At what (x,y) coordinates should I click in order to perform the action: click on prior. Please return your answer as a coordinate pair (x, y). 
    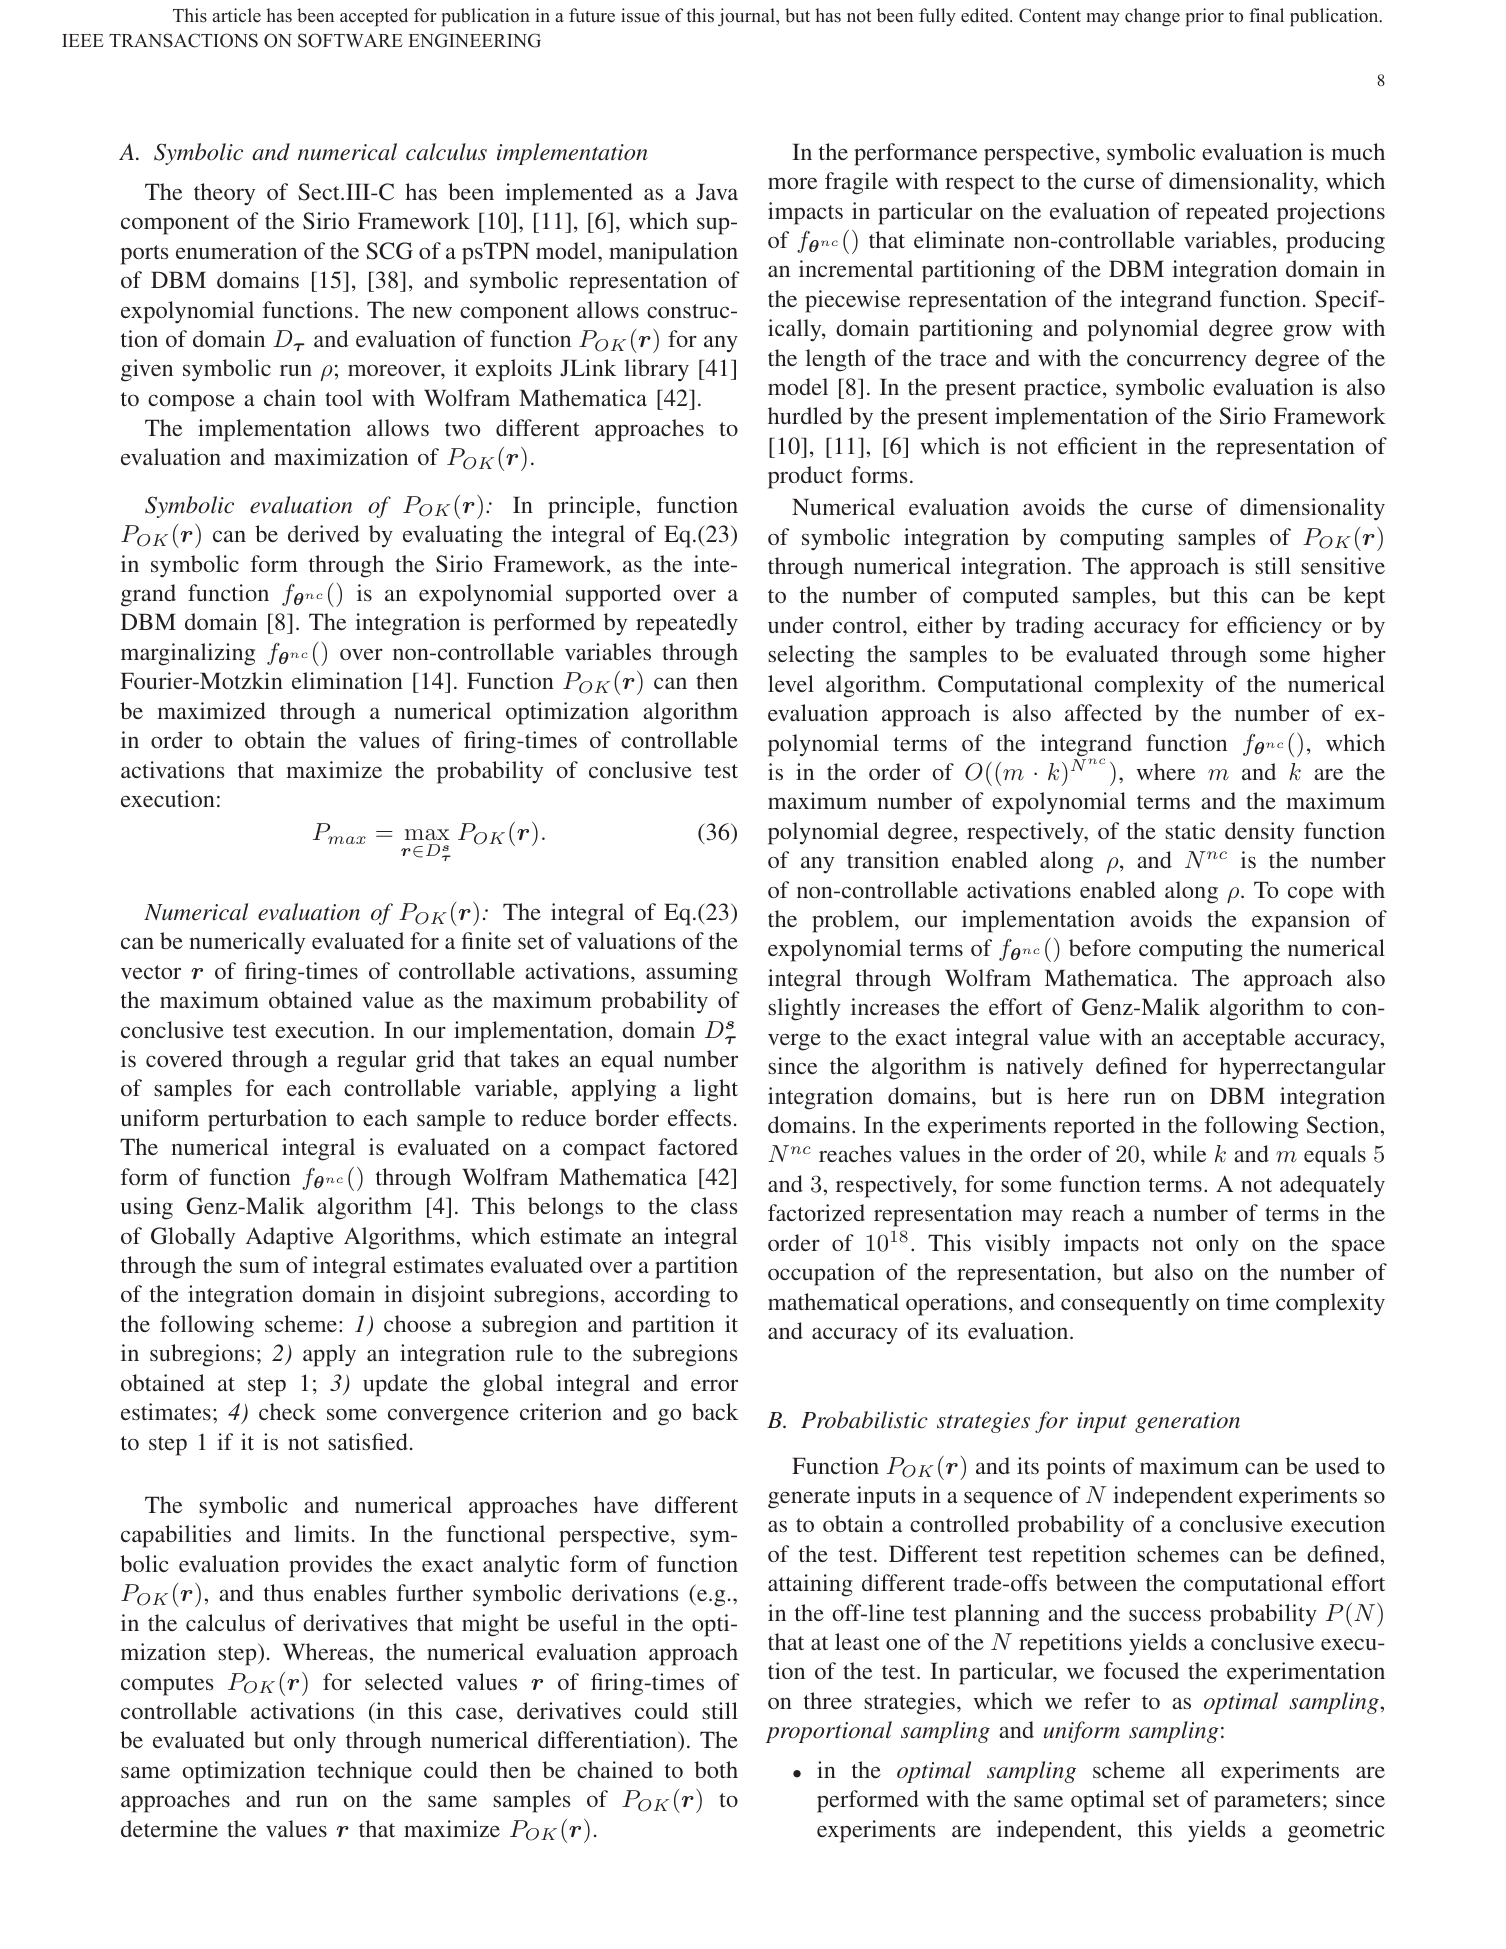
    Looking at the image, I should click on (1204, 17).
